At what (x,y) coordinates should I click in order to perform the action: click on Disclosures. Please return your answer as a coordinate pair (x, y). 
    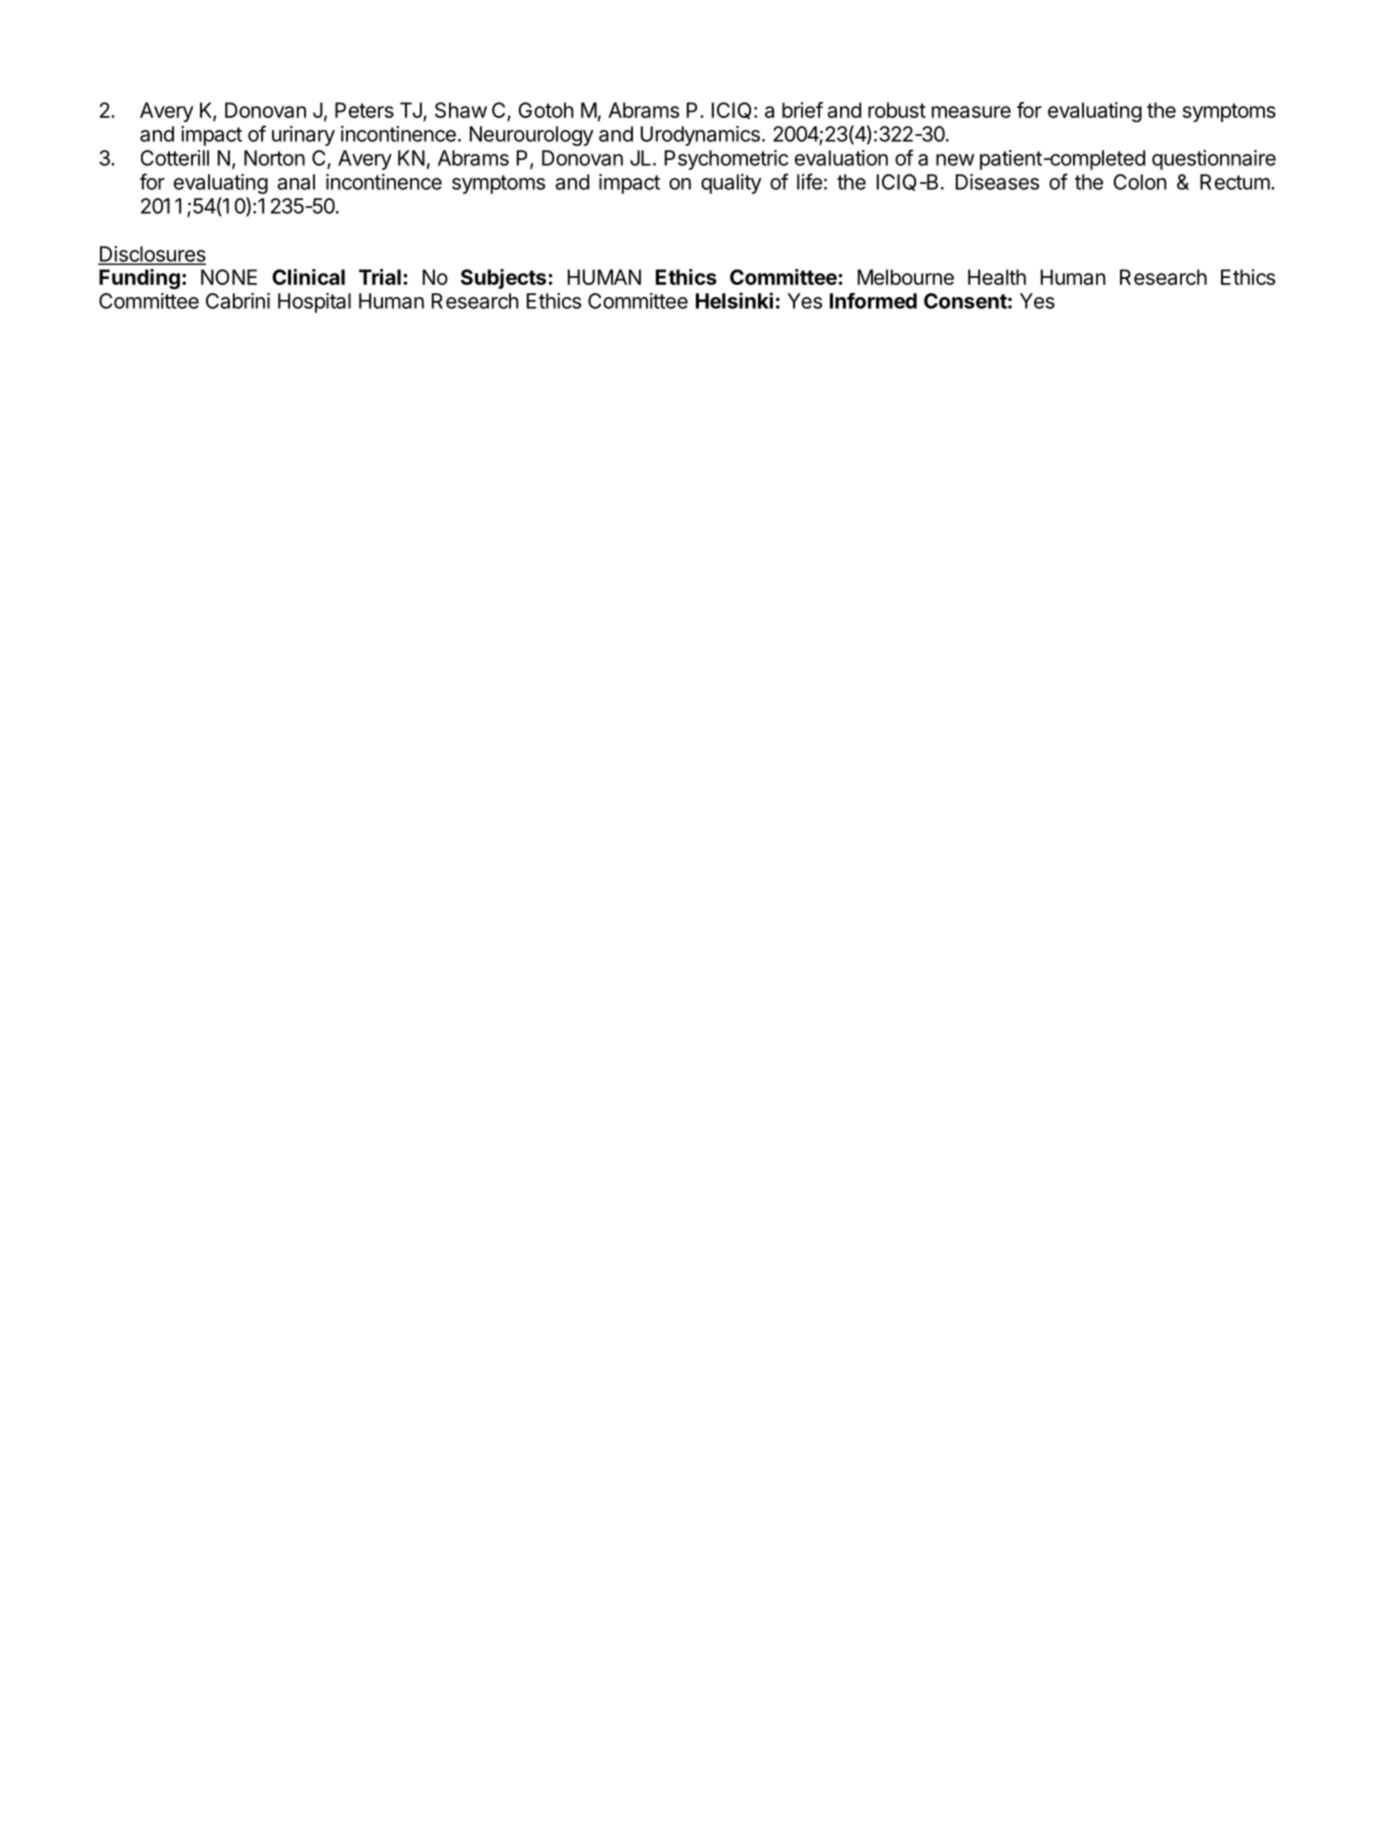
    Looking at the image, I should click on (152, 255).
